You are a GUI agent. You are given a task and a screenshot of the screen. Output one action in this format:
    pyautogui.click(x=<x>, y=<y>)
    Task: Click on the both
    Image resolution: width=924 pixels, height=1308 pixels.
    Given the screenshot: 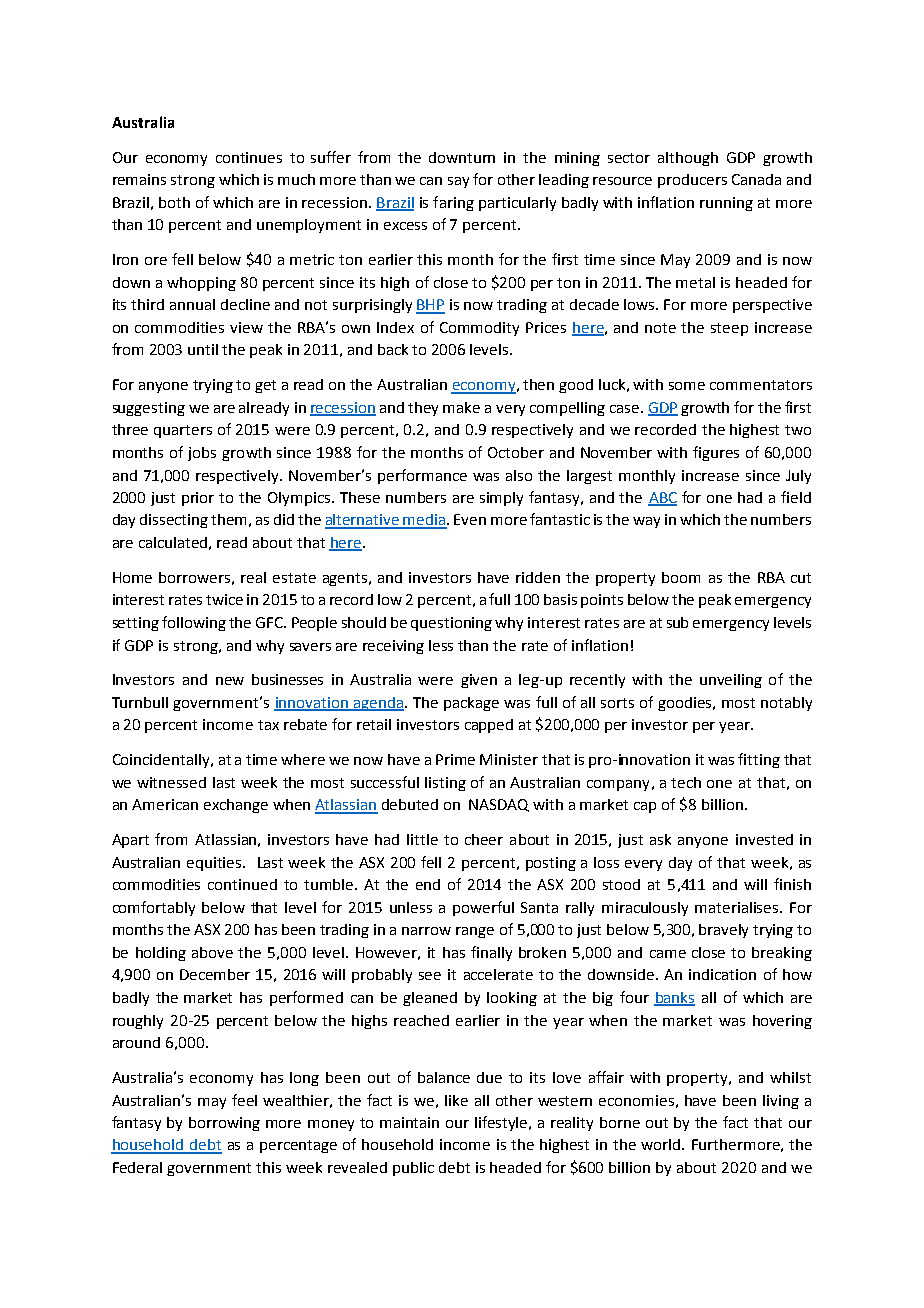 What is the action you would take?
    pyautogui.click(x=174, y=202)
